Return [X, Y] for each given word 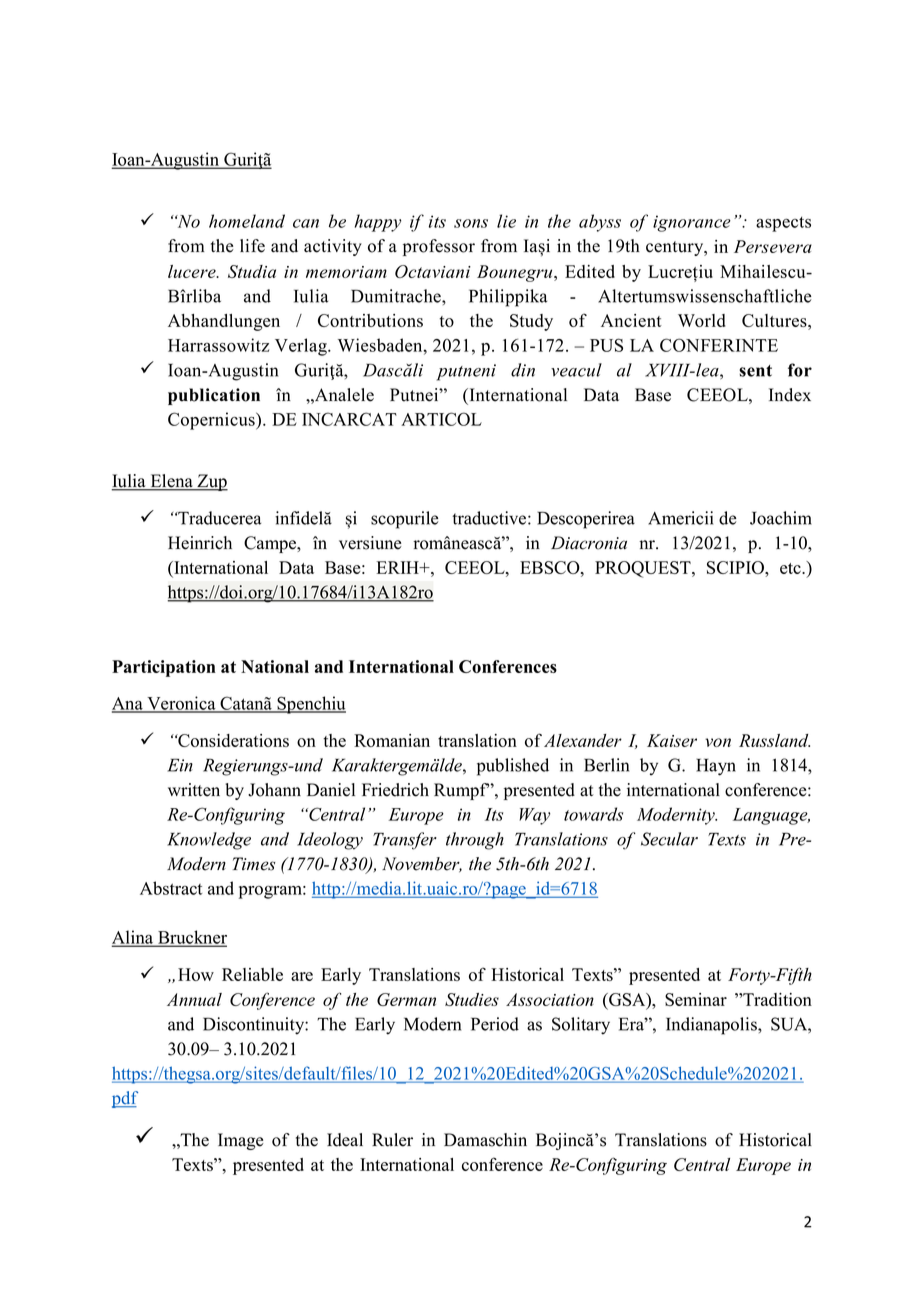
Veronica [181, 704]
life [252, 246]
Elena [171, 482]
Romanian [392, 740]
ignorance [692, 223]
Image [241, 1141]
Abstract [171, 888]
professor [439, 247]
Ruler [392, 1140]
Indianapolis [712, 1026]
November [422, 864]
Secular [669, 839]
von [718, 742]
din [523, 370]
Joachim [781, 518]
